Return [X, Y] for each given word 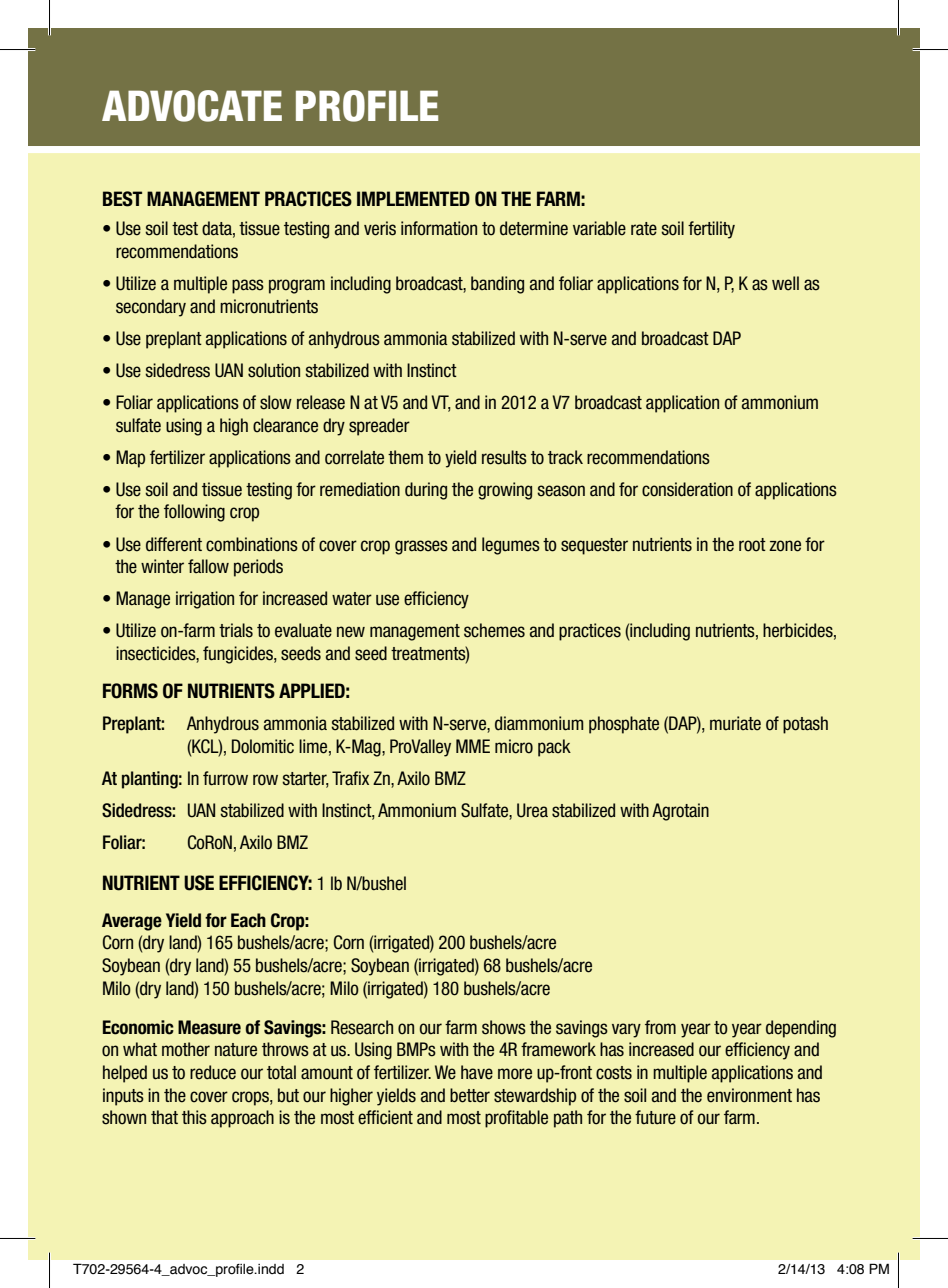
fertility [711, 230]
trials [236, 630]
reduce [213, 1072]
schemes [494, 630]
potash [805, 725]
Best [122, 199]
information [439, 228]
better [470, 1095]
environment [749, 1095]
